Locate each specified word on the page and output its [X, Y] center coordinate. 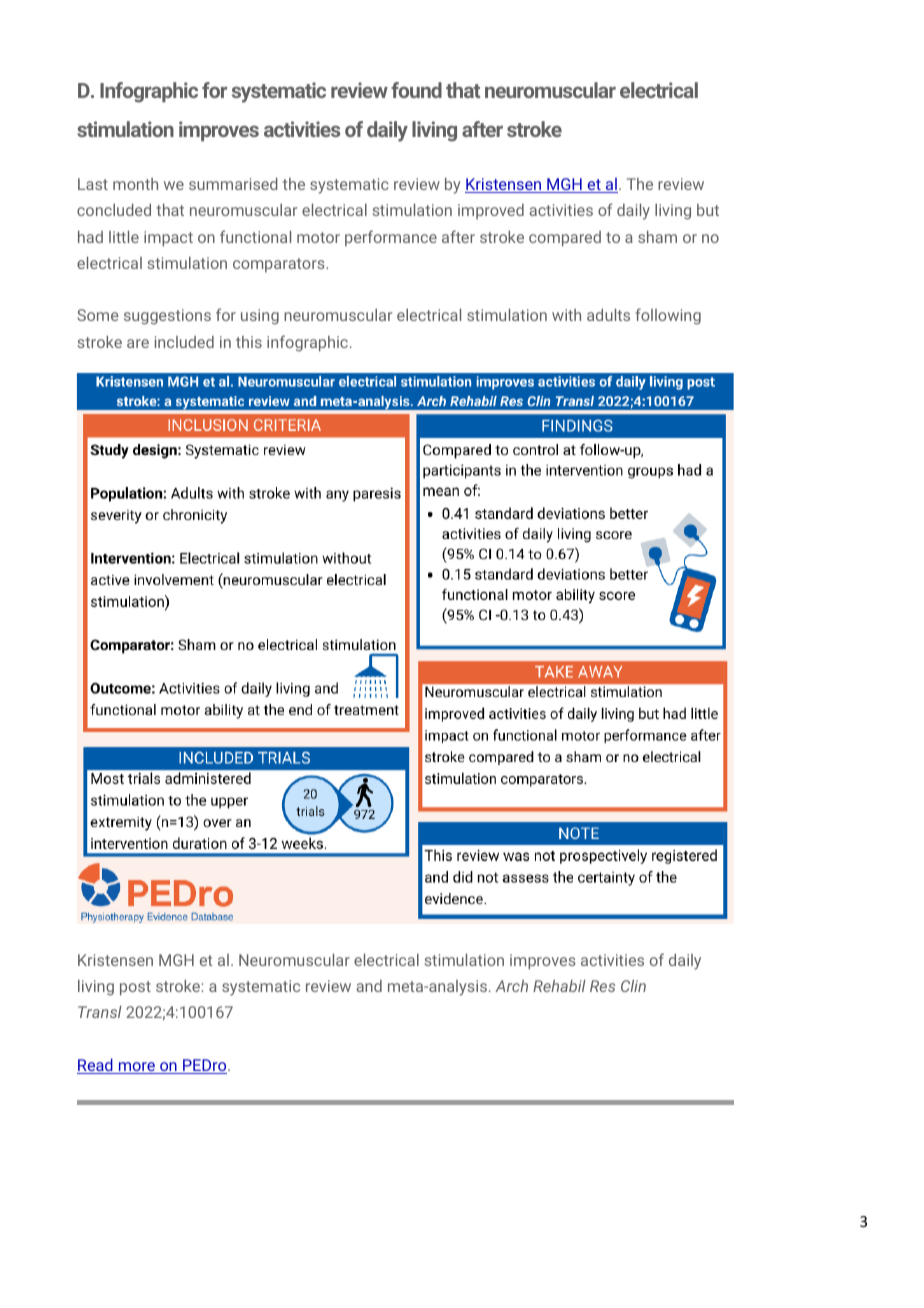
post [135, 988]
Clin [633, 986]
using [260, 317]
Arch [511, 986]
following [668, 316]
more [136, 1068]
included [184, 342]
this [249, 342]
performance [391, 238]
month [135, 184]
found [416, 90]
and [369, 986]
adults [608, 315]
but [708, 210]
